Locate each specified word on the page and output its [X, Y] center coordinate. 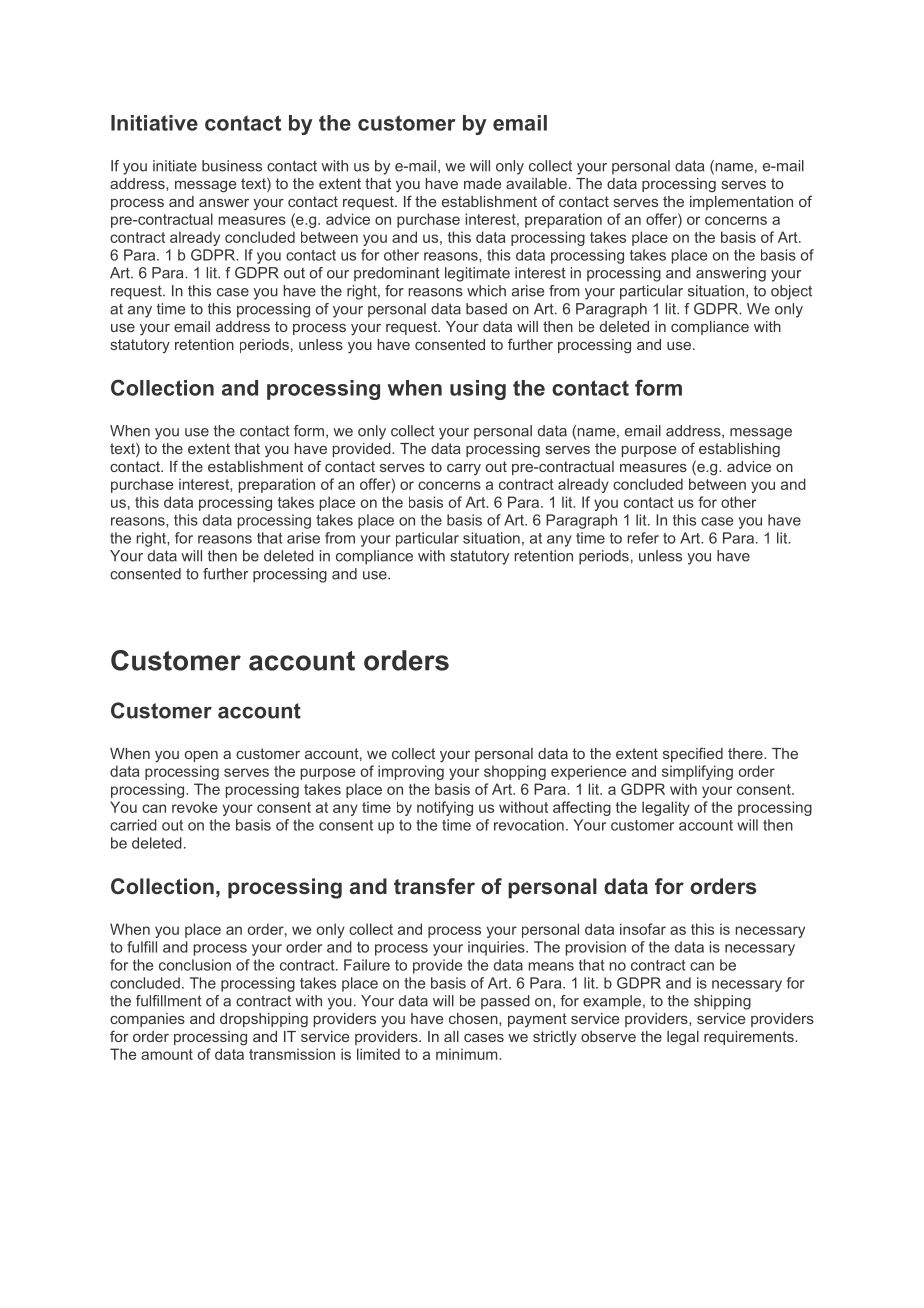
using [478, 390]
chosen [474, 1018]
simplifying [697, 772]
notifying [445, 808]
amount [167, 1054]
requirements [750, 1038]
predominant [397, 274]
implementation [741, 203]
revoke [194, 807]
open [201, 756]
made [482, 183]
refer [643, 538]
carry [464, 469]
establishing [739, 450]
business [232, 166]
